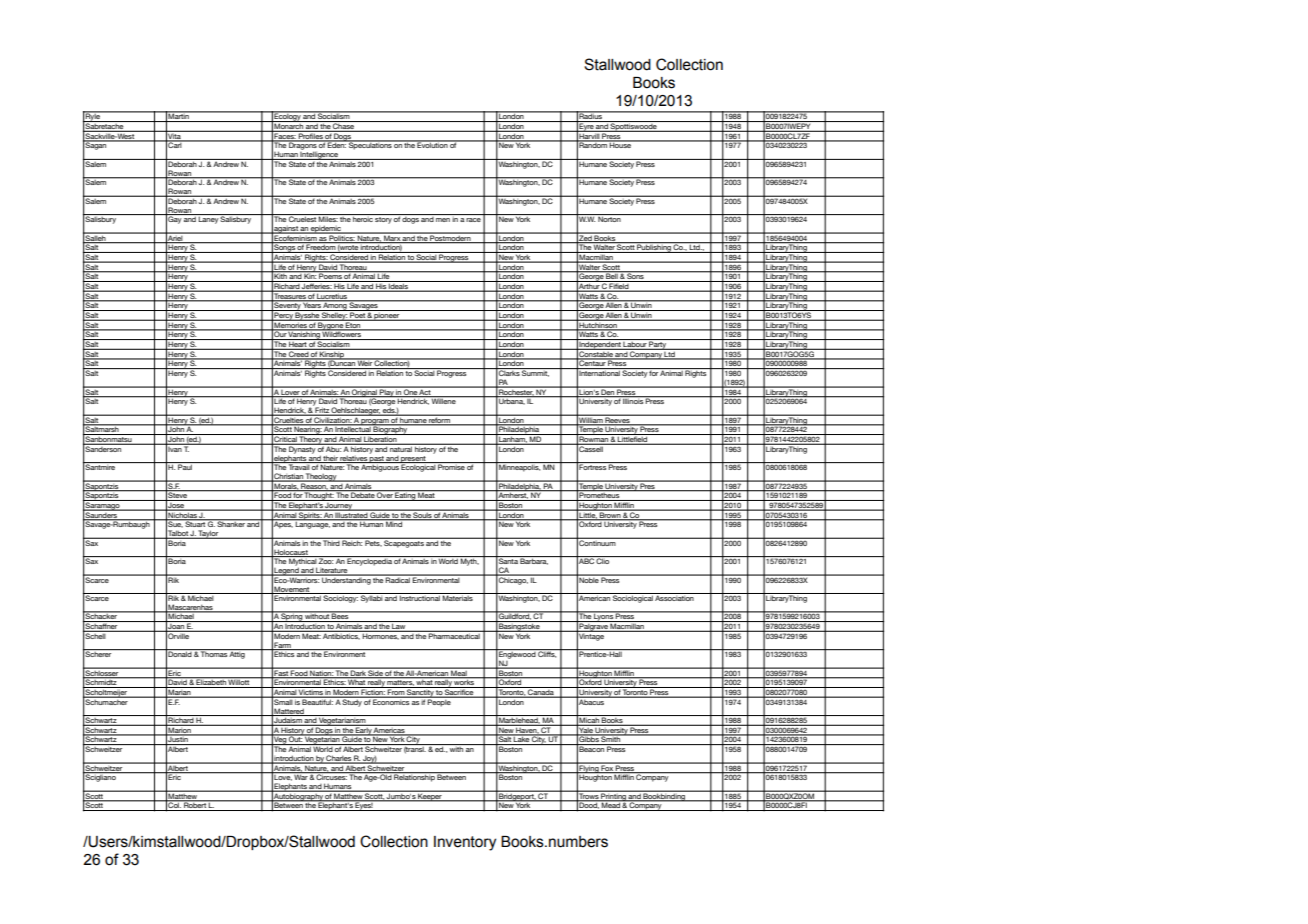 The image size is (1308, 924). What do you see at coordinates (352, 702) in the screenshot?
I see `Study` at bounding box center [352, 702].
